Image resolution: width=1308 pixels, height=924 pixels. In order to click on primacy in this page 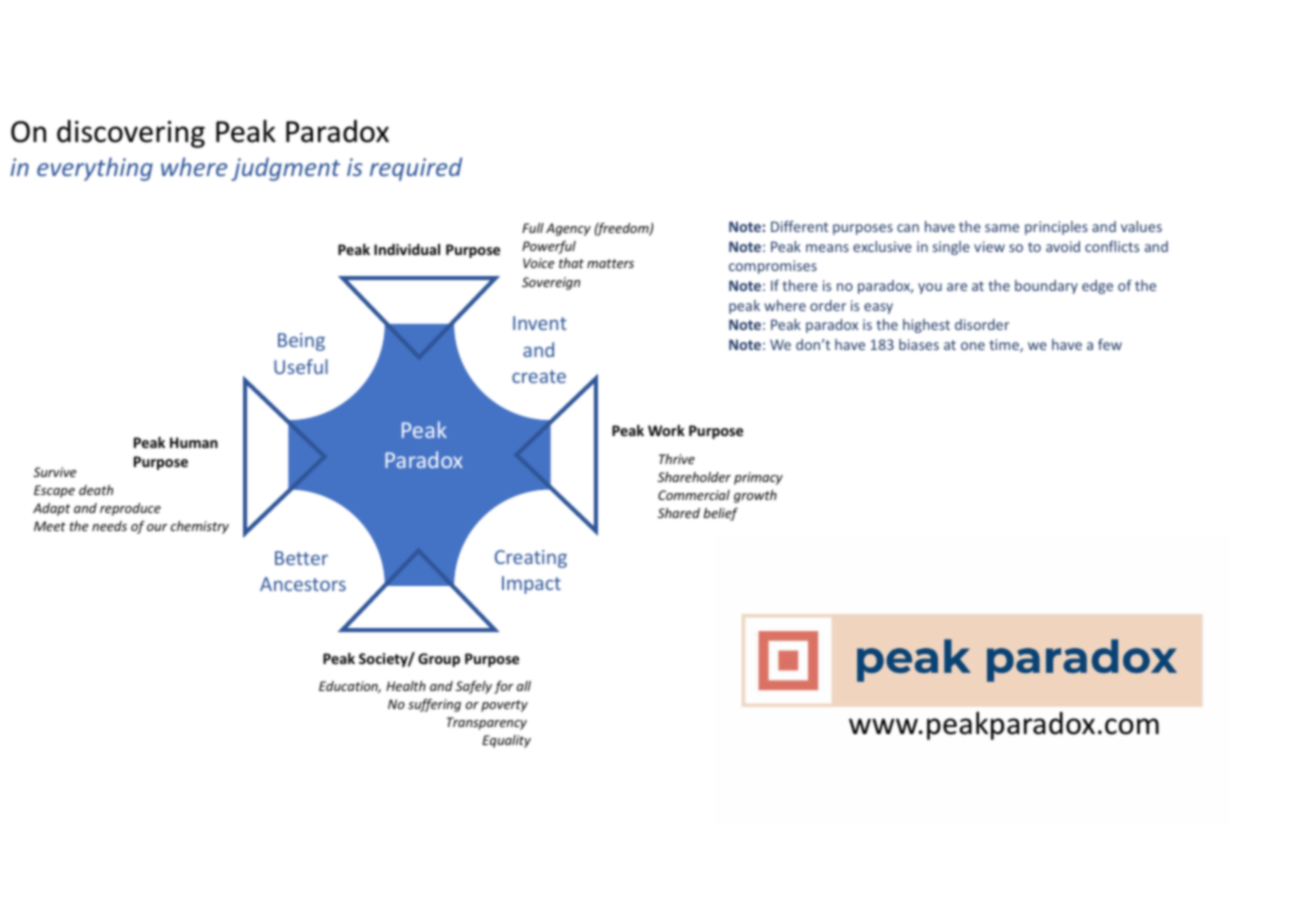, I will do `click(758, 478)`.
